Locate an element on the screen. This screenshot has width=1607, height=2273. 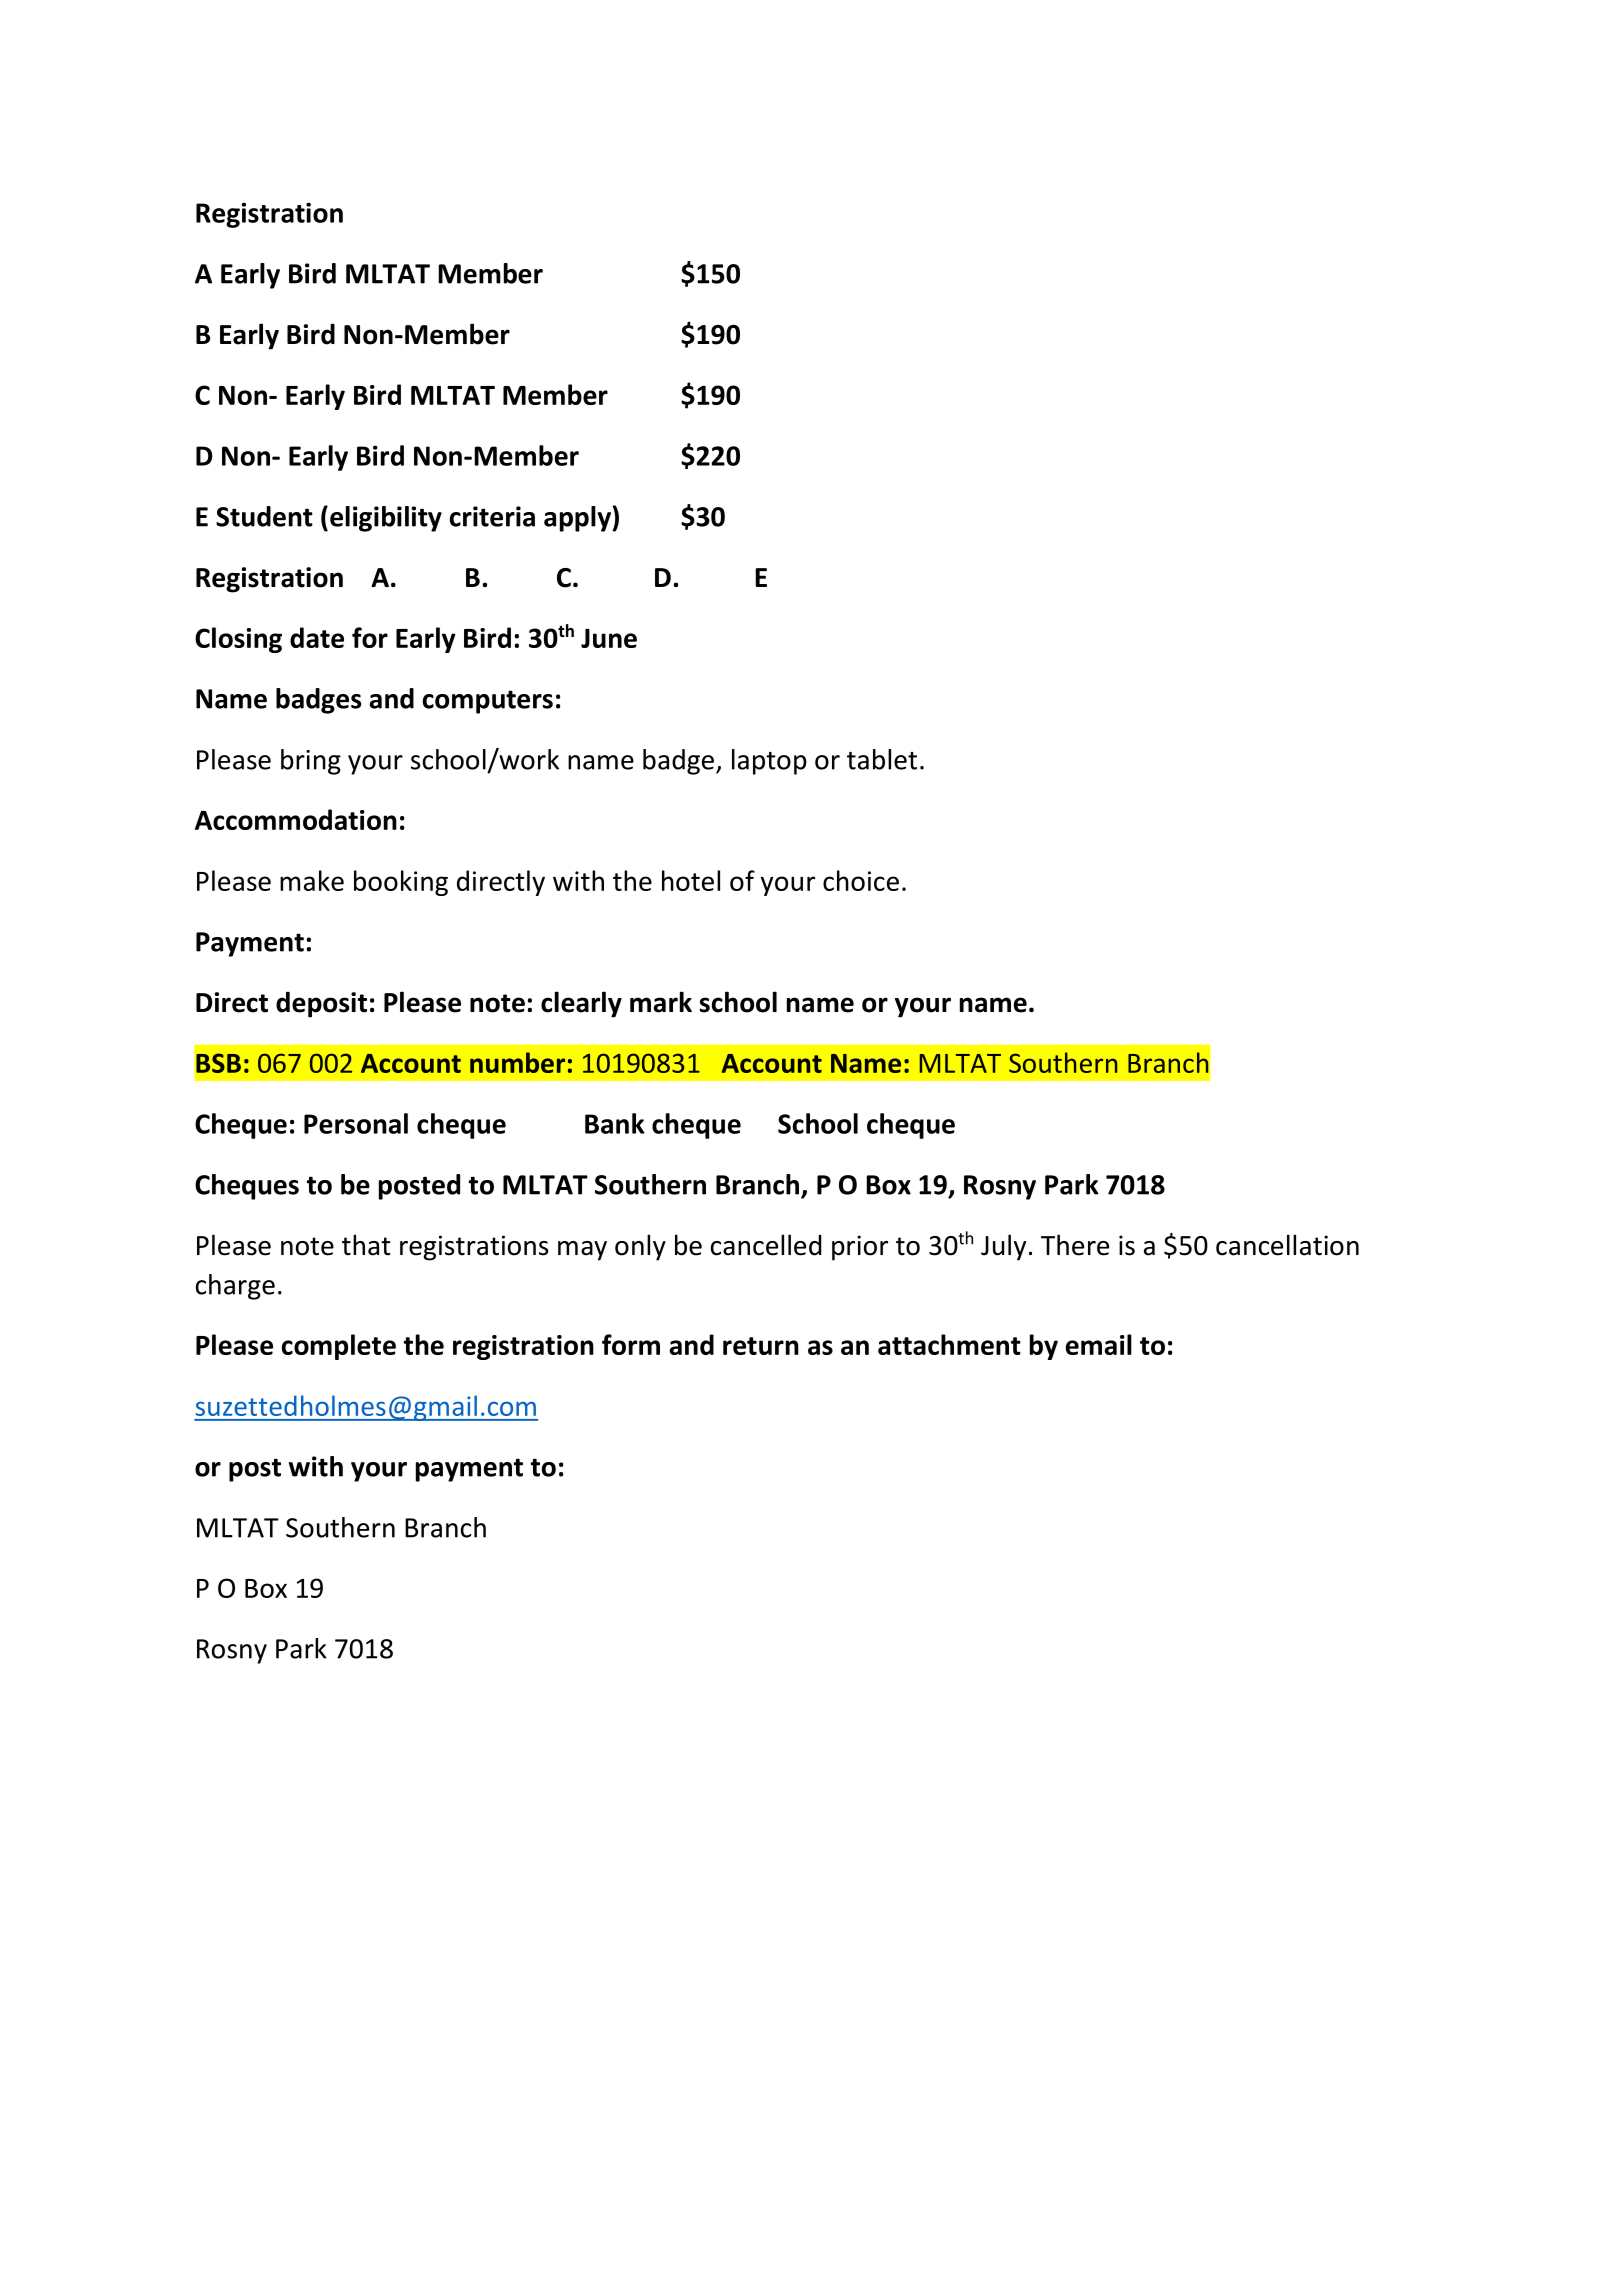
complete is located at coordinates (339, 1347).
